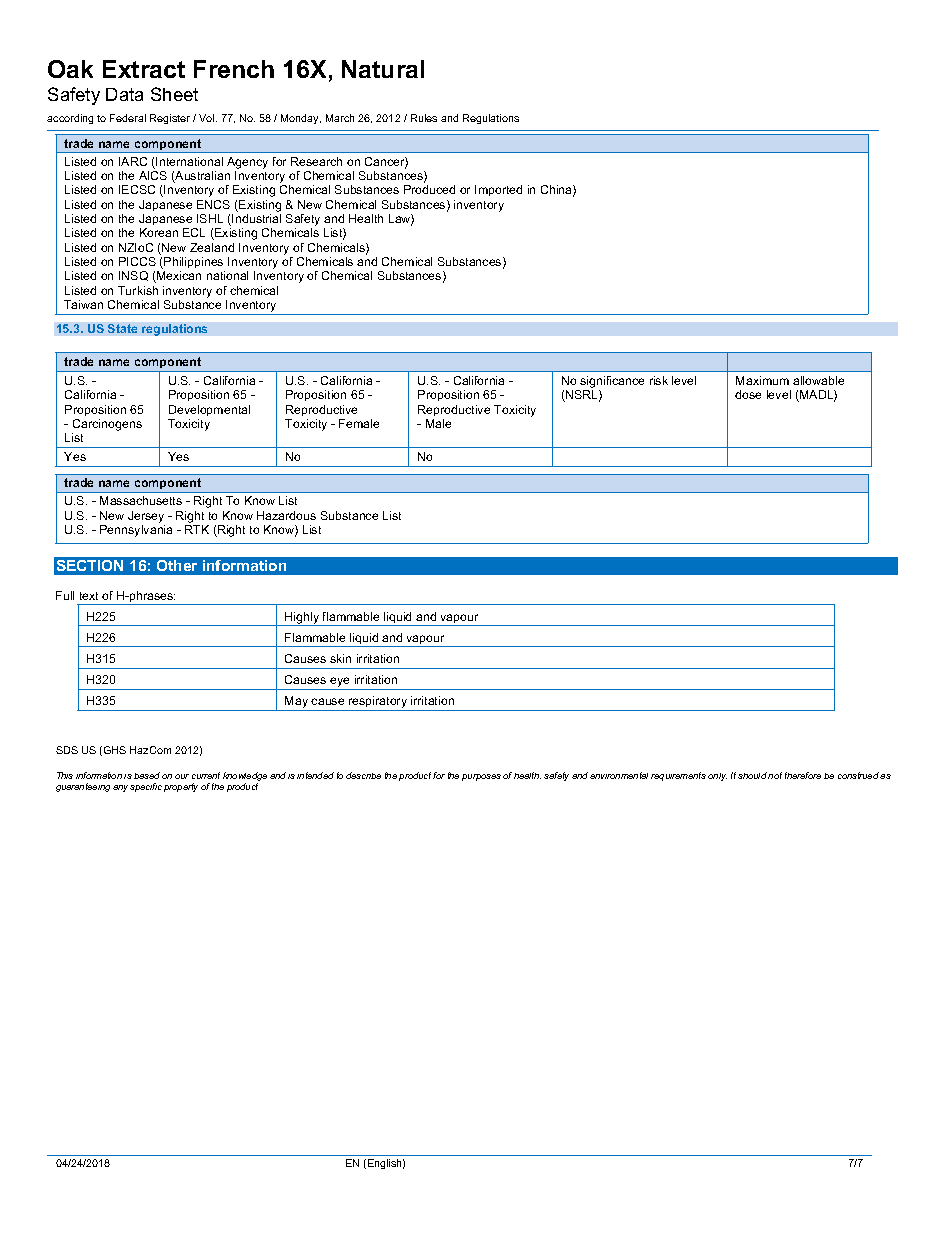  I want to click on based, so click(147, 775).
